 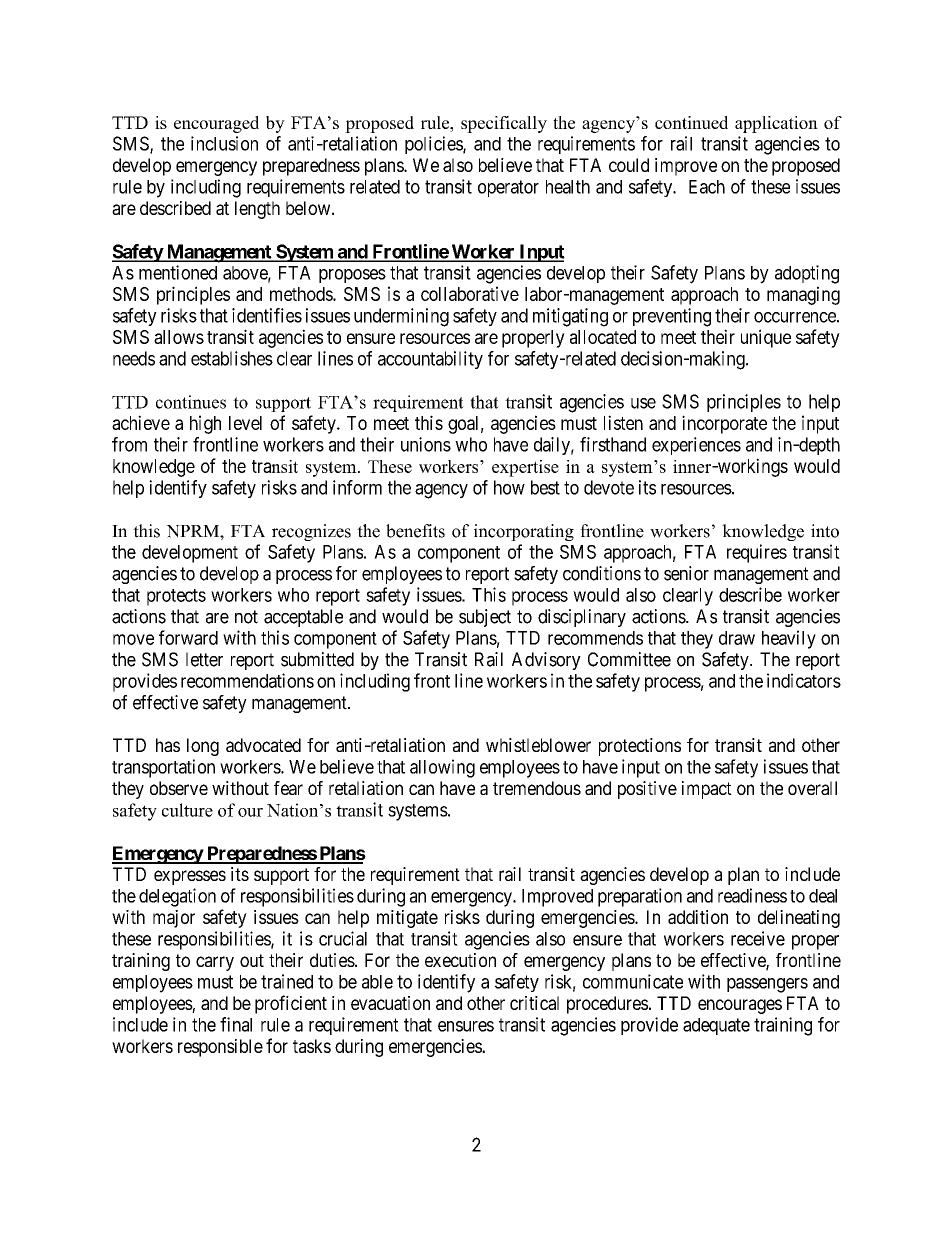 I want to click on critical, so click(x=534, y=1003).
